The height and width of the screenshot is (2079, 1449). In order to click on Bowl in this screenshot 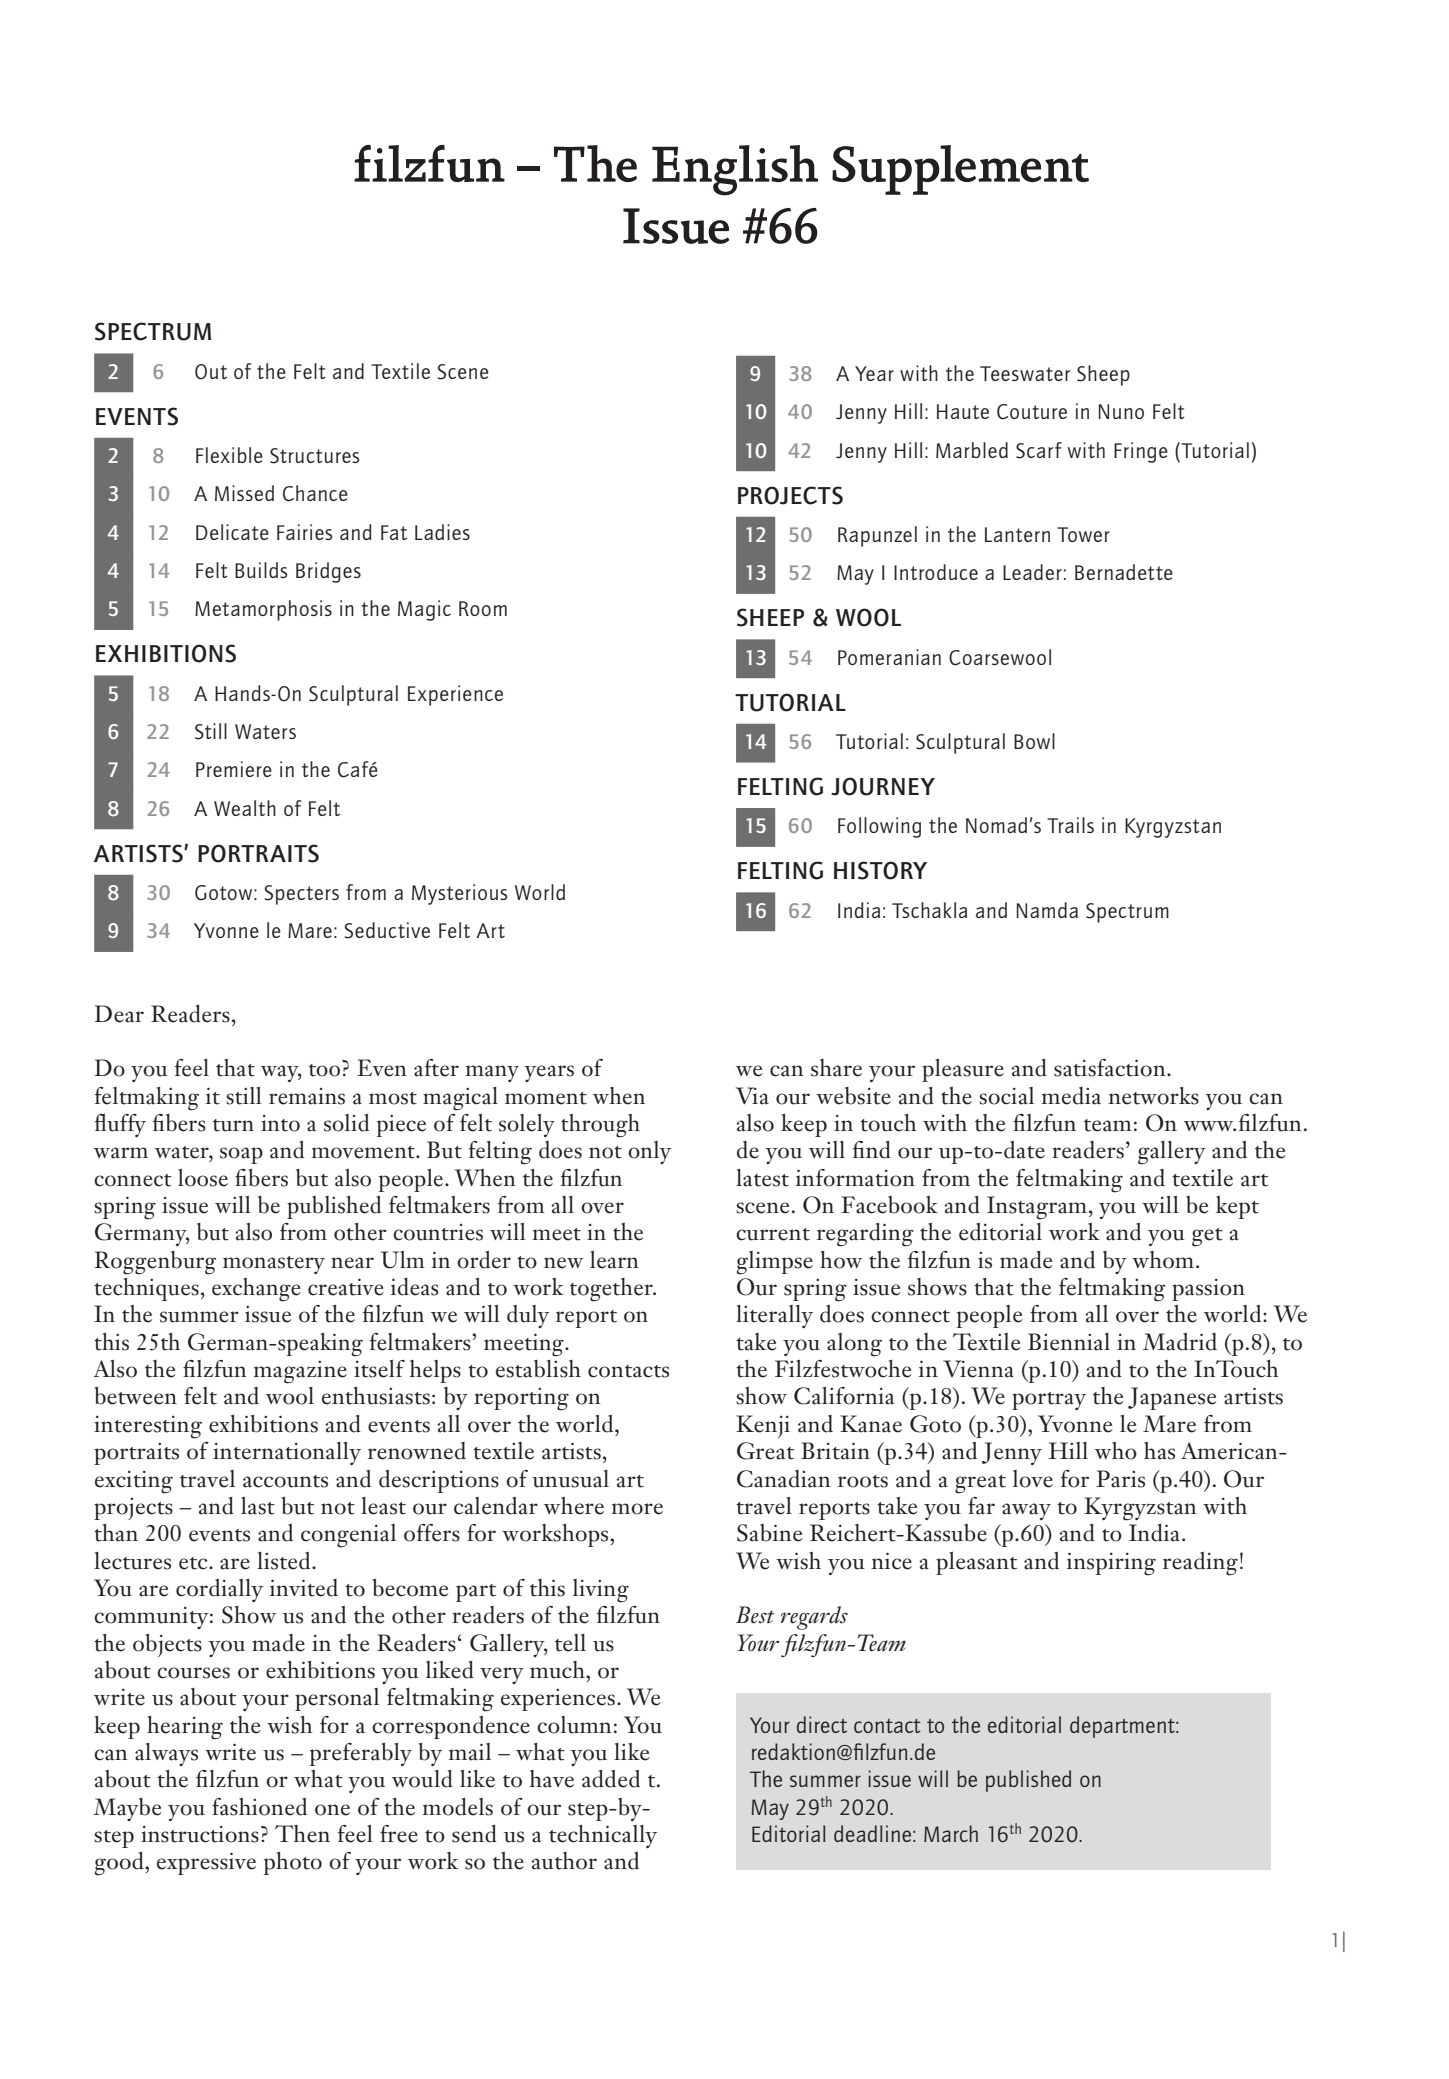, I will do `click(1034, 741)`.
